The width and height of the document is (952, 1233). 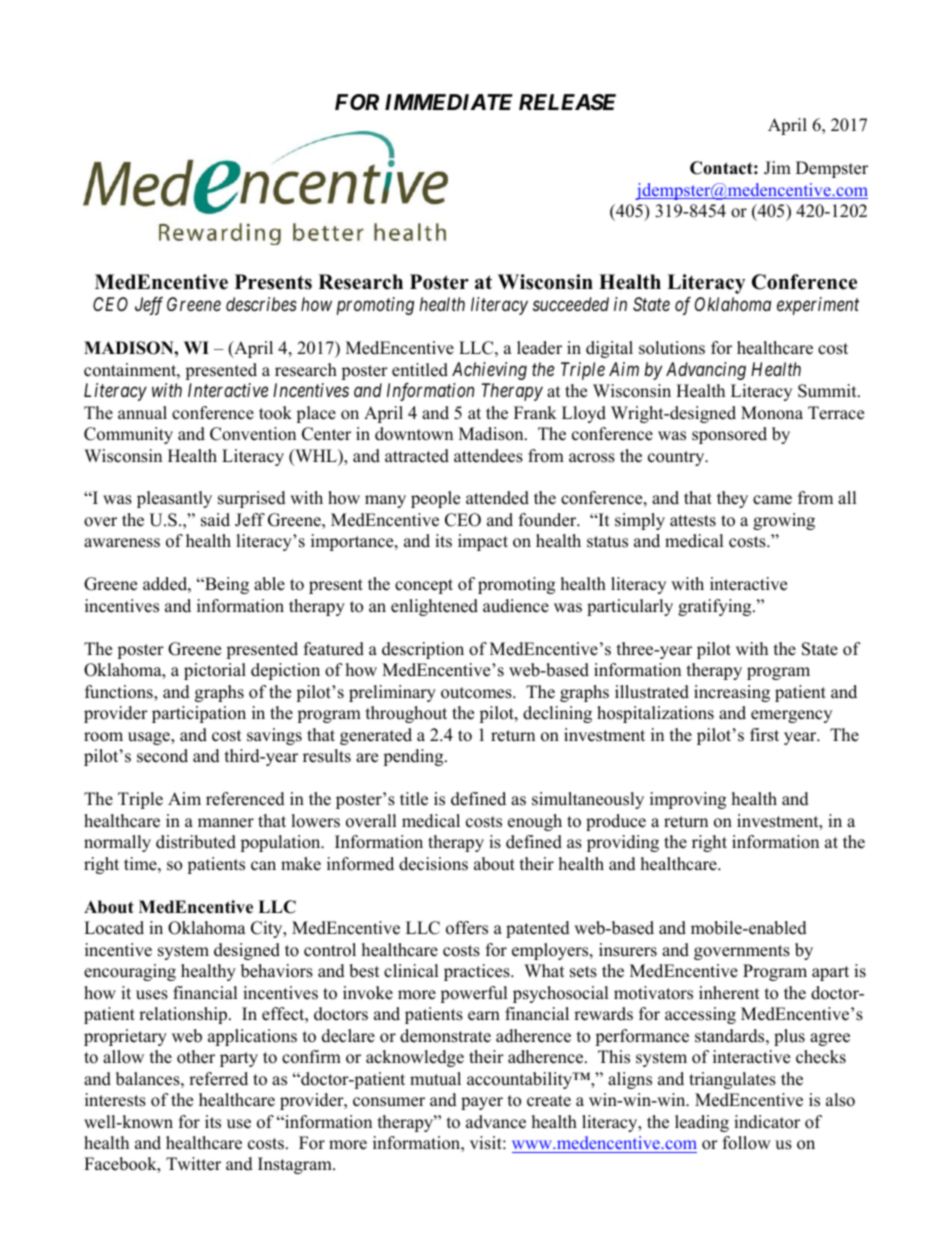 What do you see at coordinates (496, 1122) in the document?
I see `advance` at bounding box center [496, 1122].
